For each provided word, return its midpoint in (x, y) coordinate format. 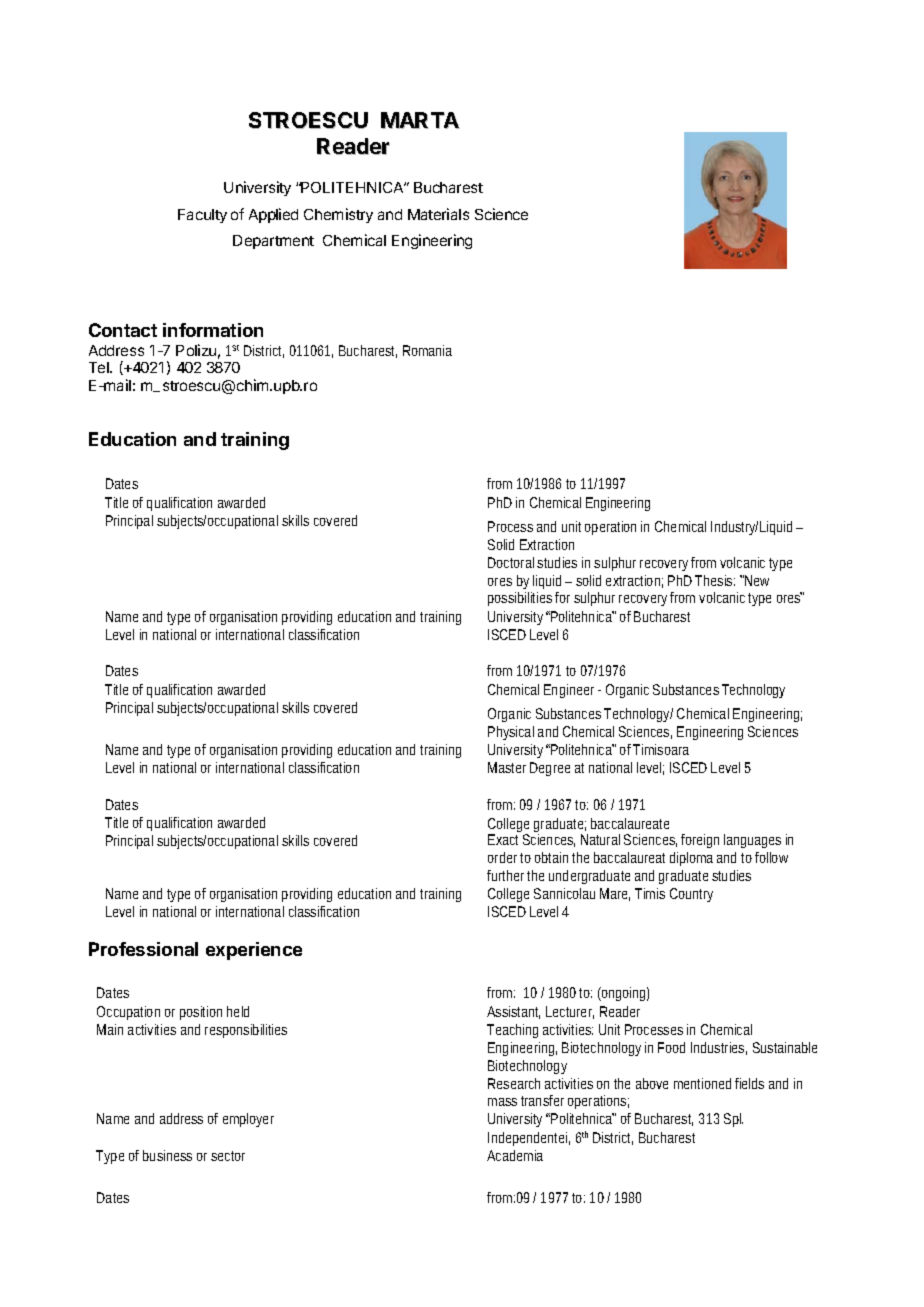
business (167, 1155)
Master (507, 767)
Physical (511, 733)
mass (502, 1102)
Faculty (202, 216)
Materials (438, 214)
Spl (733, 1120)
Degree (550, 769)
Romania (427, 350)
